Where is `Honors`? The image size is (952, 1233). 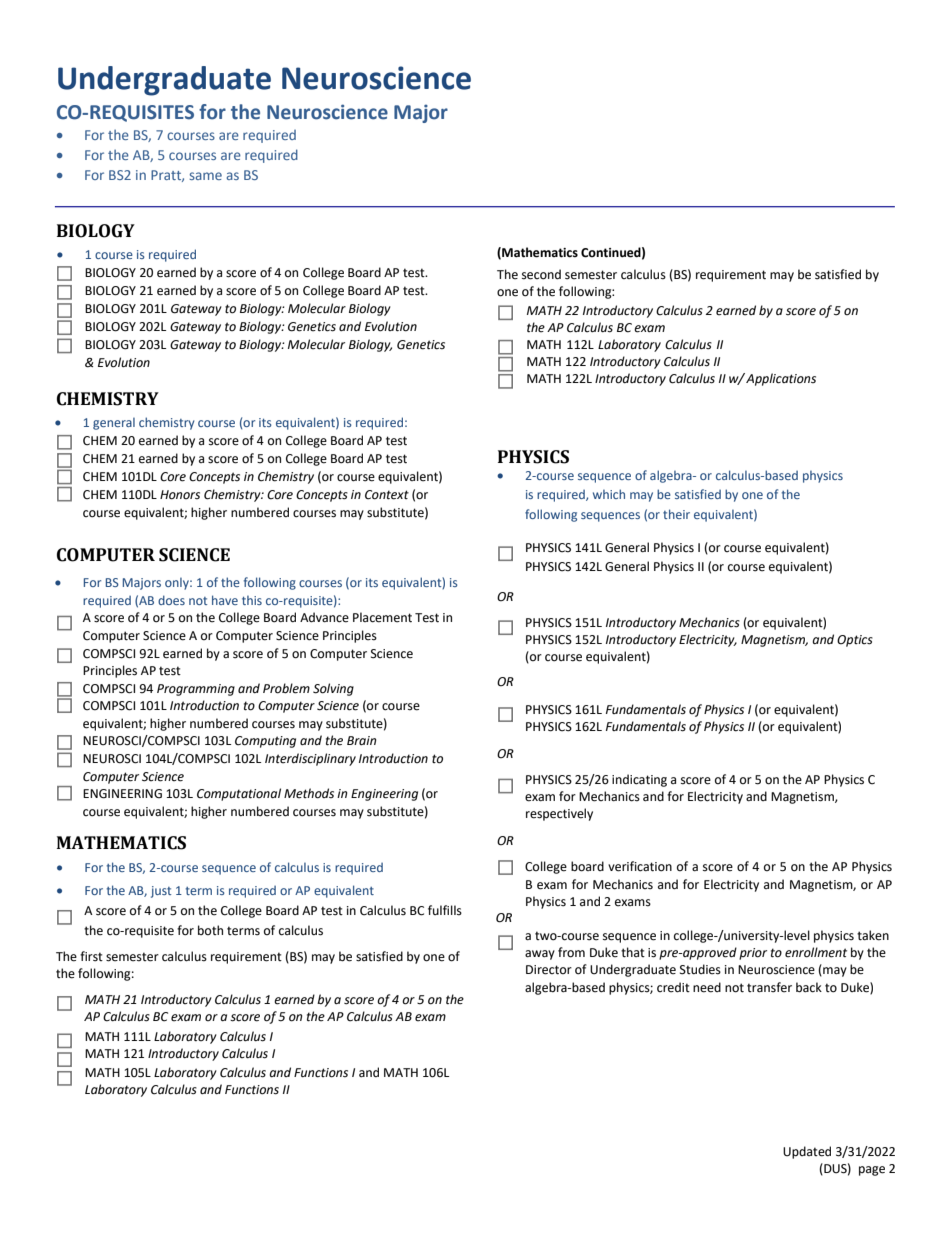 Honors is located at coordinates (180, 495).
